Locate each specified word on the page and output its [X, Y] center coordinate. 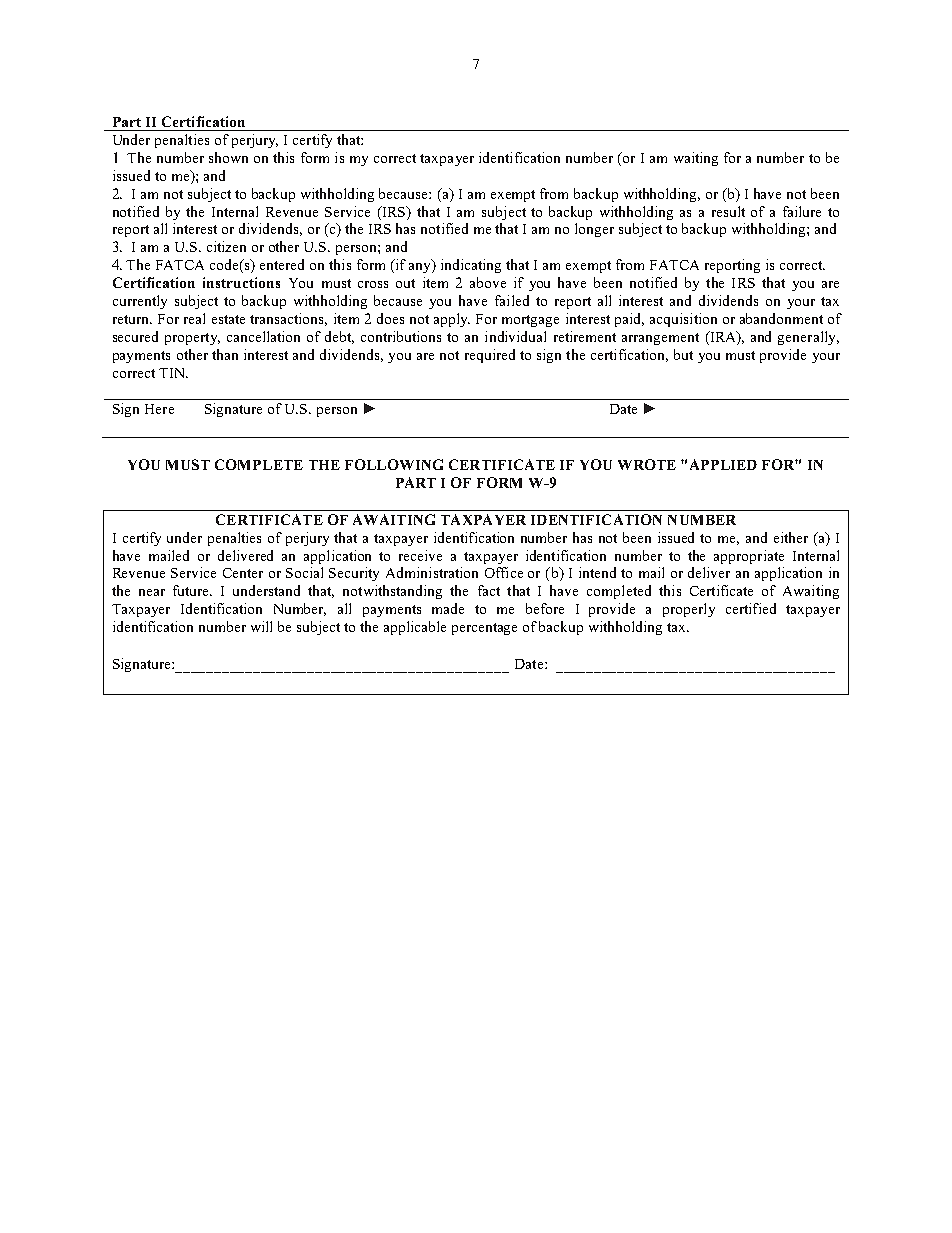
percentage [484, 629]
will [261, 626]
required [490, 356]
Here [159, 409]
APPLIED [723, 464]
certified [751, 608]
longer [594, 230]
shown [228, 157]
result [728, 211]
